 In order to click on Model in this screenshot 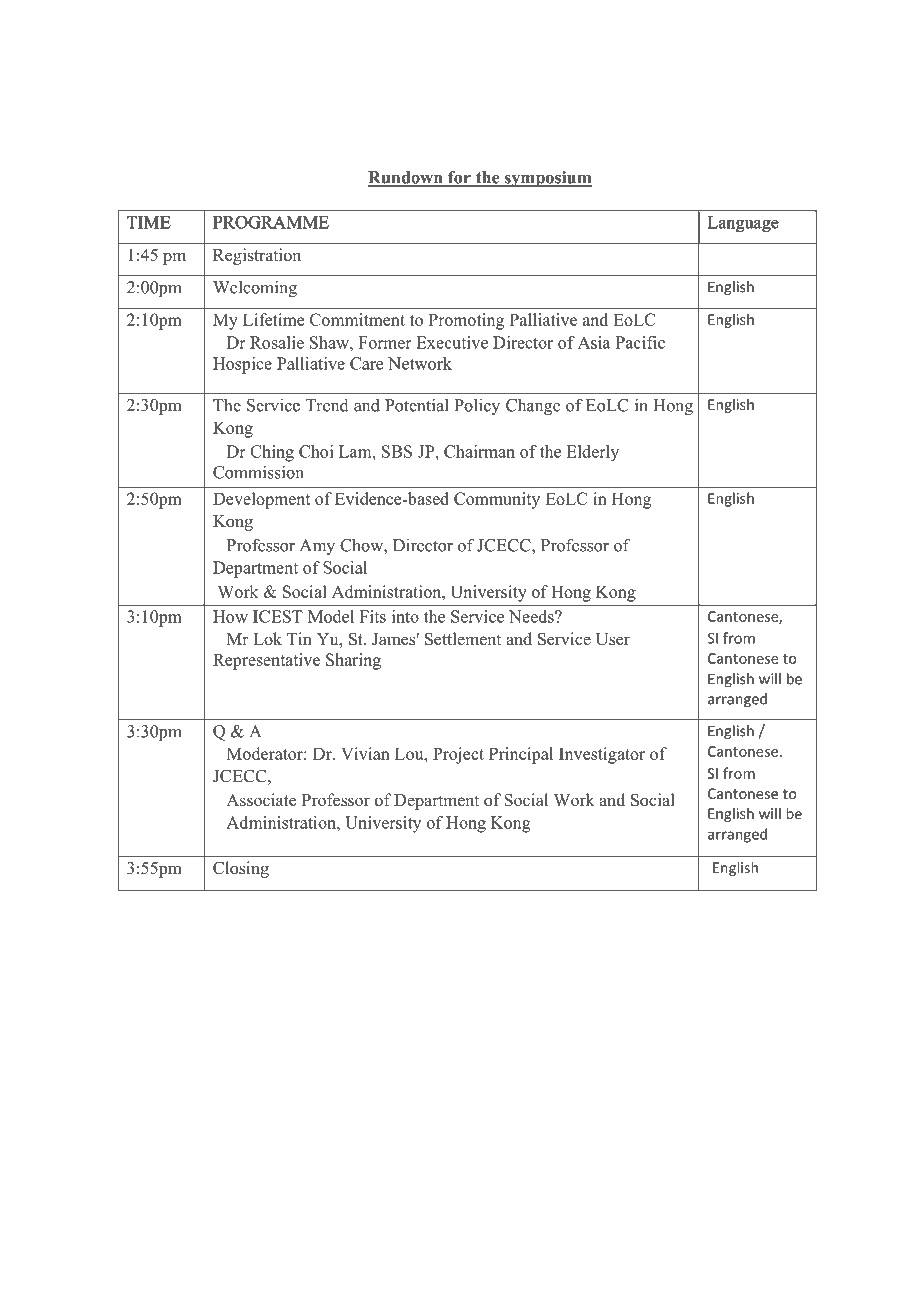, I will do `click(331, 616)`.
